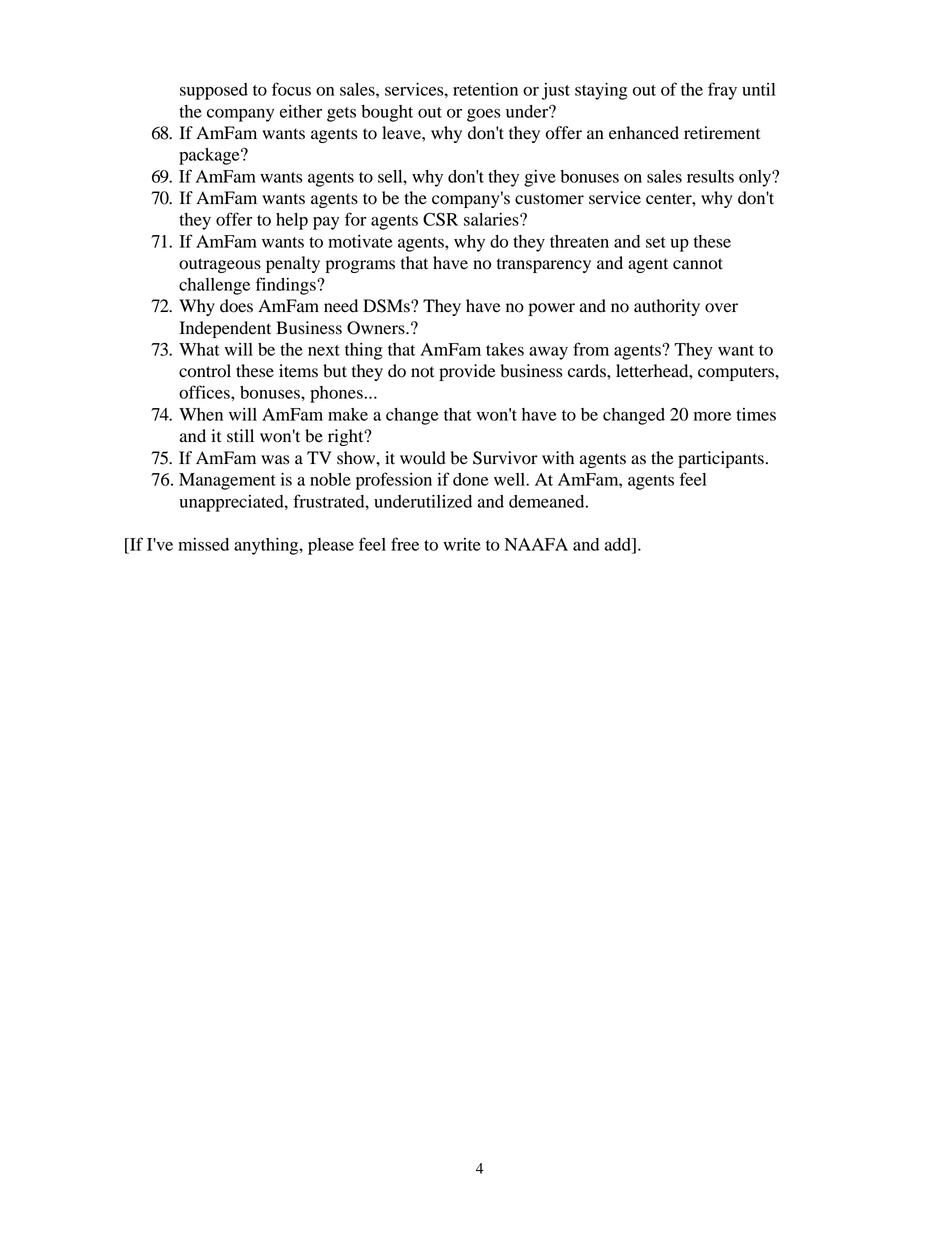 The width and height of the page is (952, 1233). What do you see at coordinates (619, 544) in the page?
I see `add` at bounding box center [619, 544].
